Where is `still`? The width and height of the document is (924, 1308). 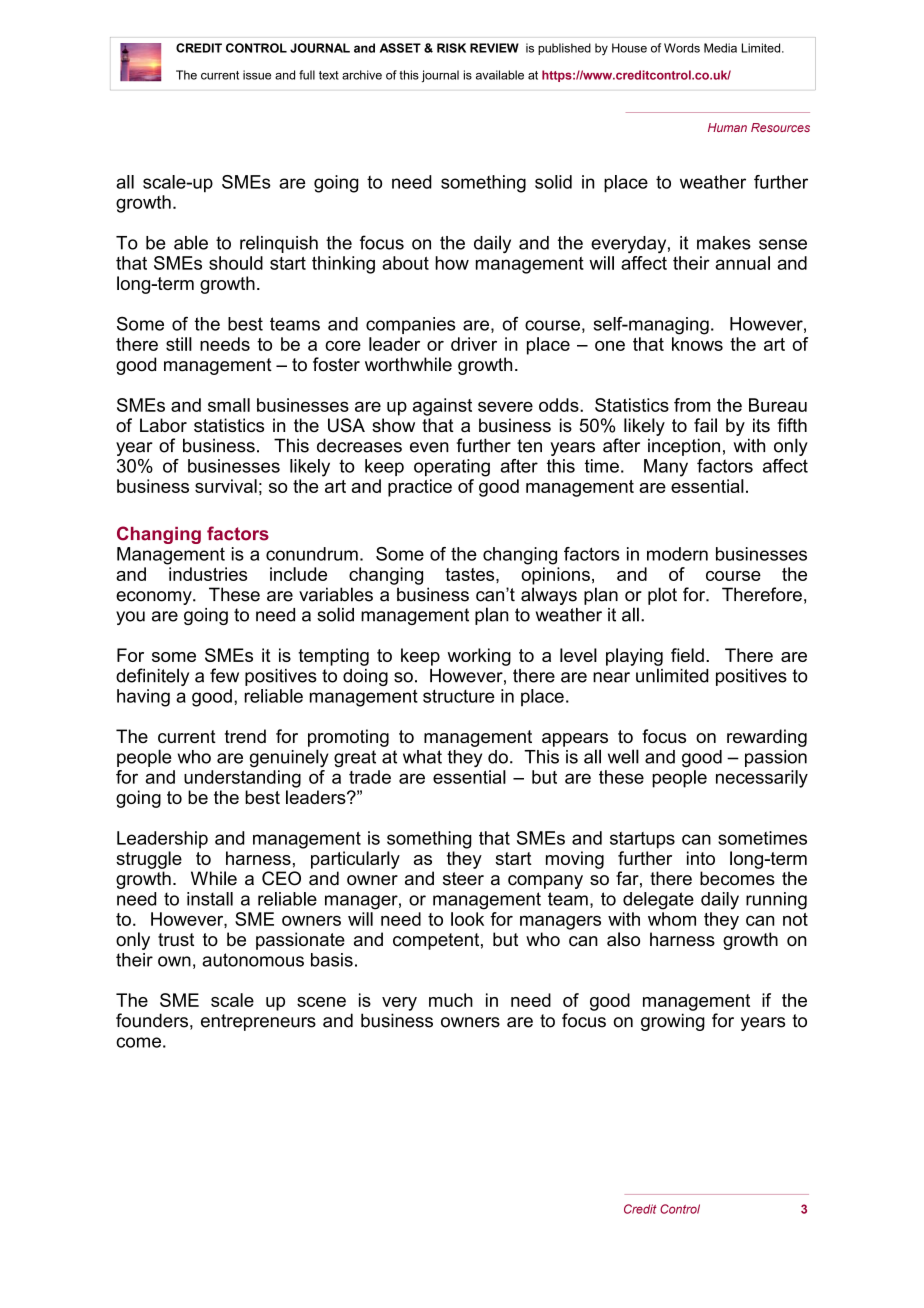
still is located at coordinates (179, 344).
